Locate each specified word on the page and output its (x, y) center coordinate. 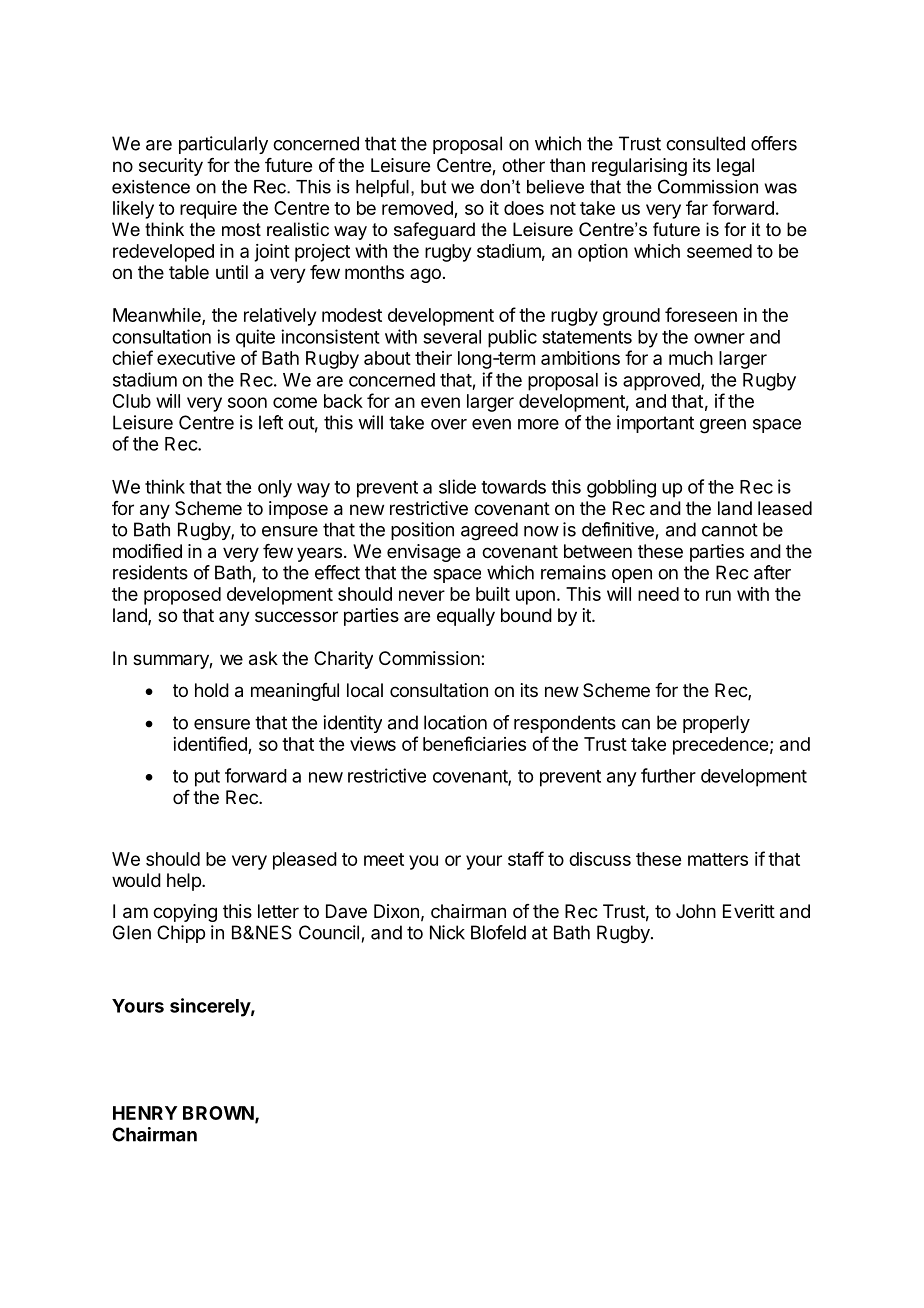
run (718, 595)
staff (526, 858)
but (433, 187)
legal (735, 167)
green (723, 426)
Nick (447, 932)
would (136, 880)
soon (247, 402)
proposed (182, 596)
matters (718, 859)
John (696, 911)
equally (466, 617)
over (449, 424)
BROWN (218, 1113)
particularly (223, 145)
